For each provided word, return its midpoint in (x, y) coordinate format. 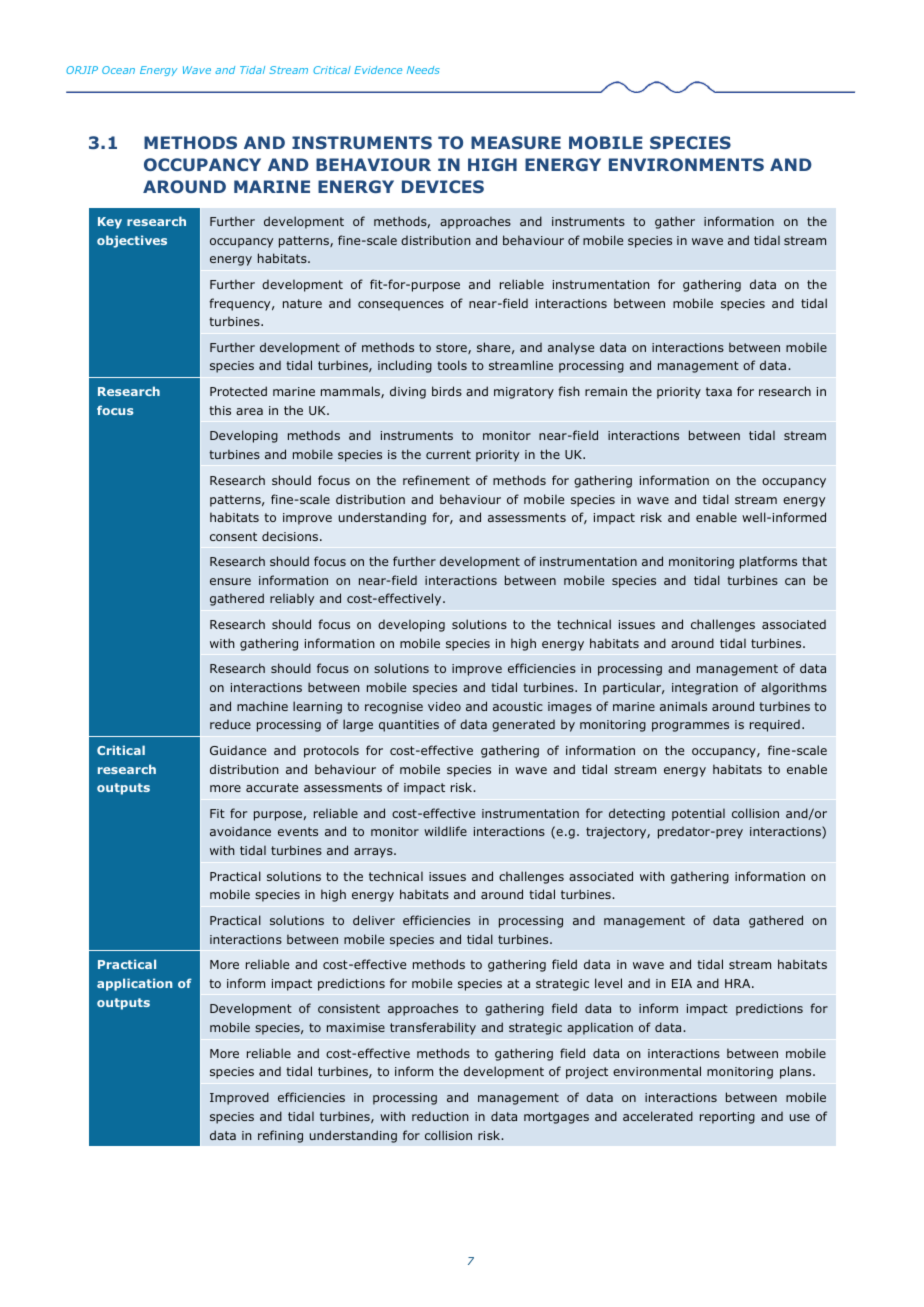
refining (280, 1136)
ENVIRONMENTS (686, 164)
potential (698, 814)
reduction (440, 1116)
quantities (409, 726)
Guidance (238, 750)
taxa (719, 391)
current (448, 454)
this (220, 410)
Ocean (118, 70)
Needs (423, 70)
